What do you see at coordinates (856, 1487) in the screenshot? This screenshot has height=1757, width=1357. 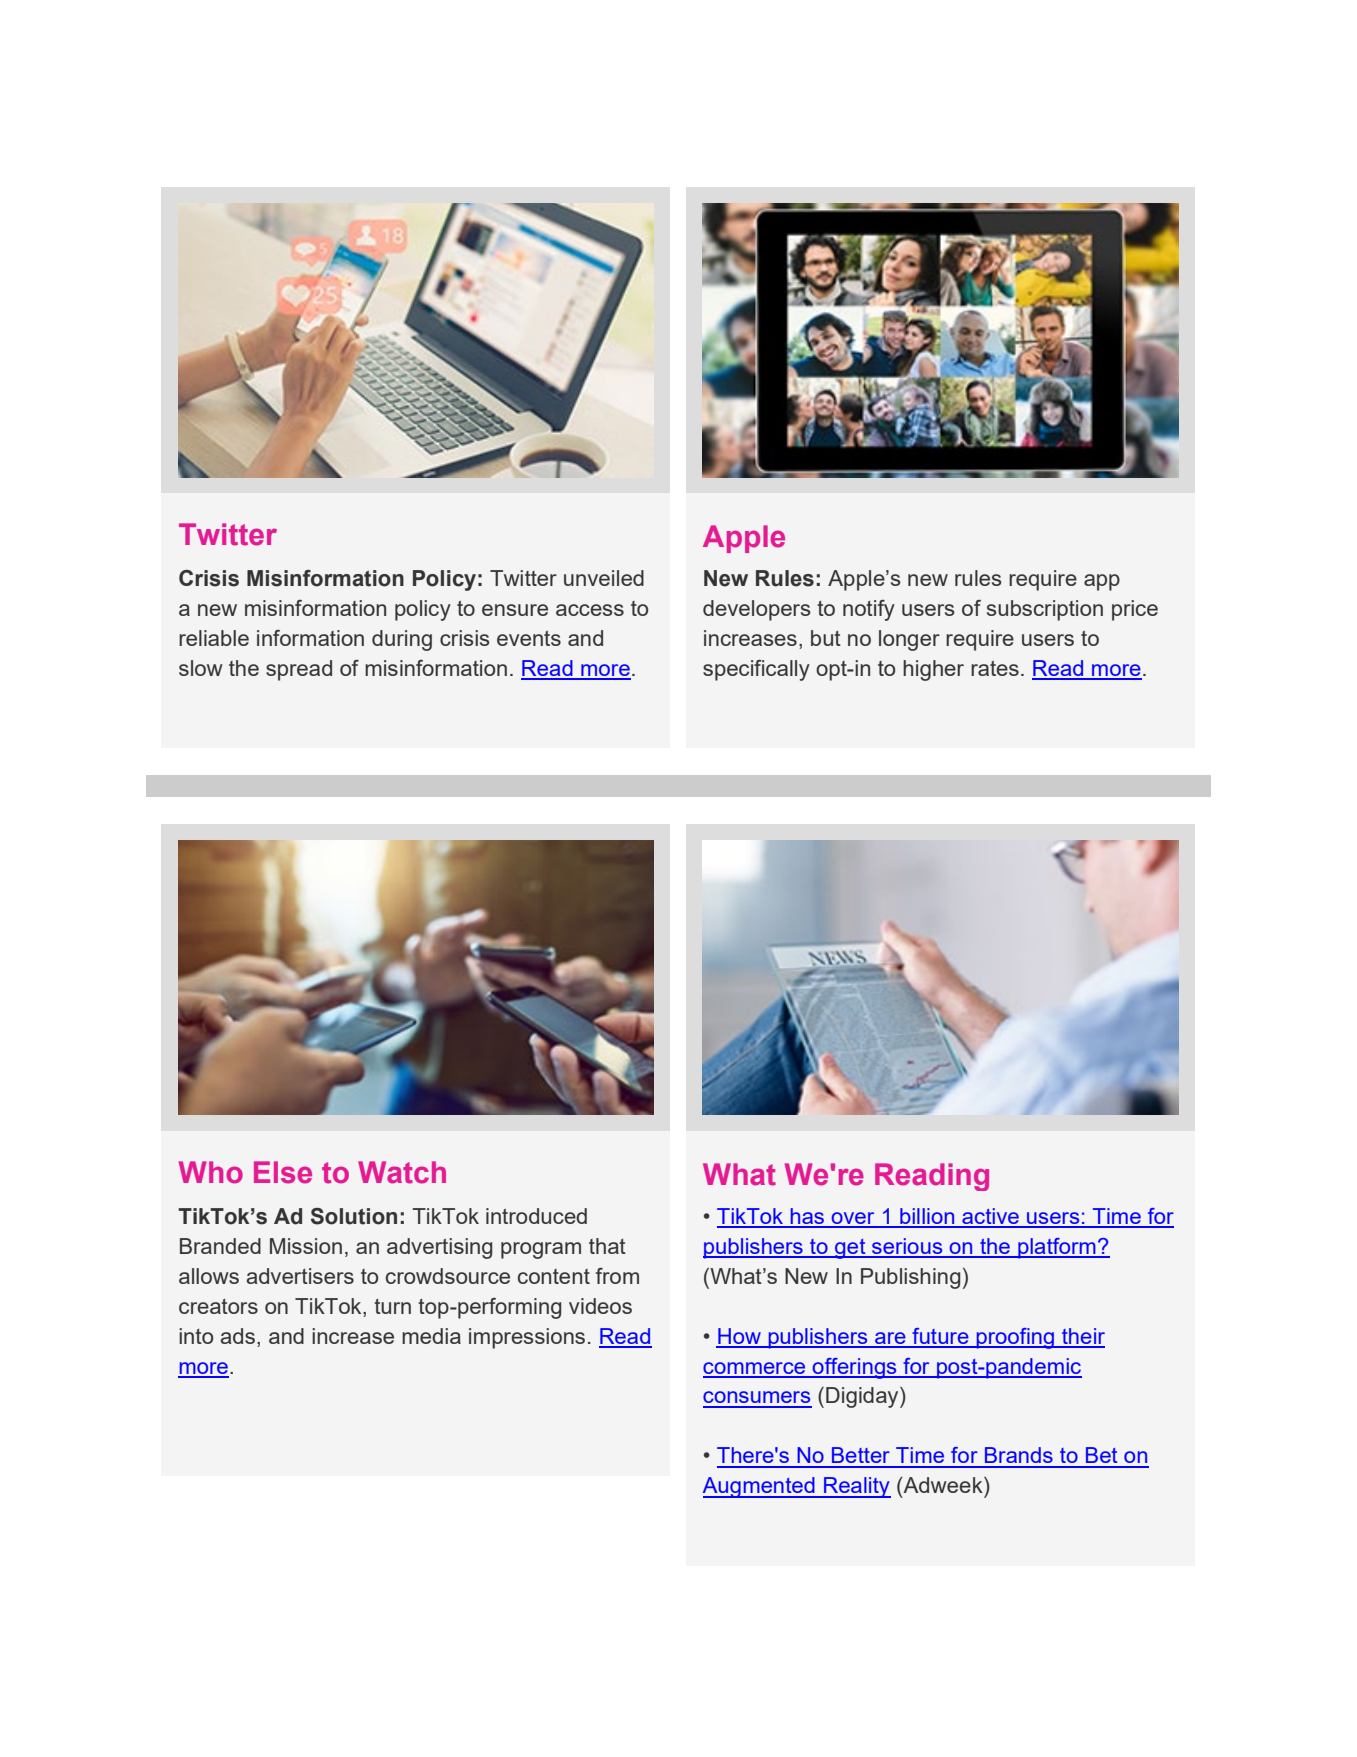 I see `Reality` at bounding box center [856, 1487].
